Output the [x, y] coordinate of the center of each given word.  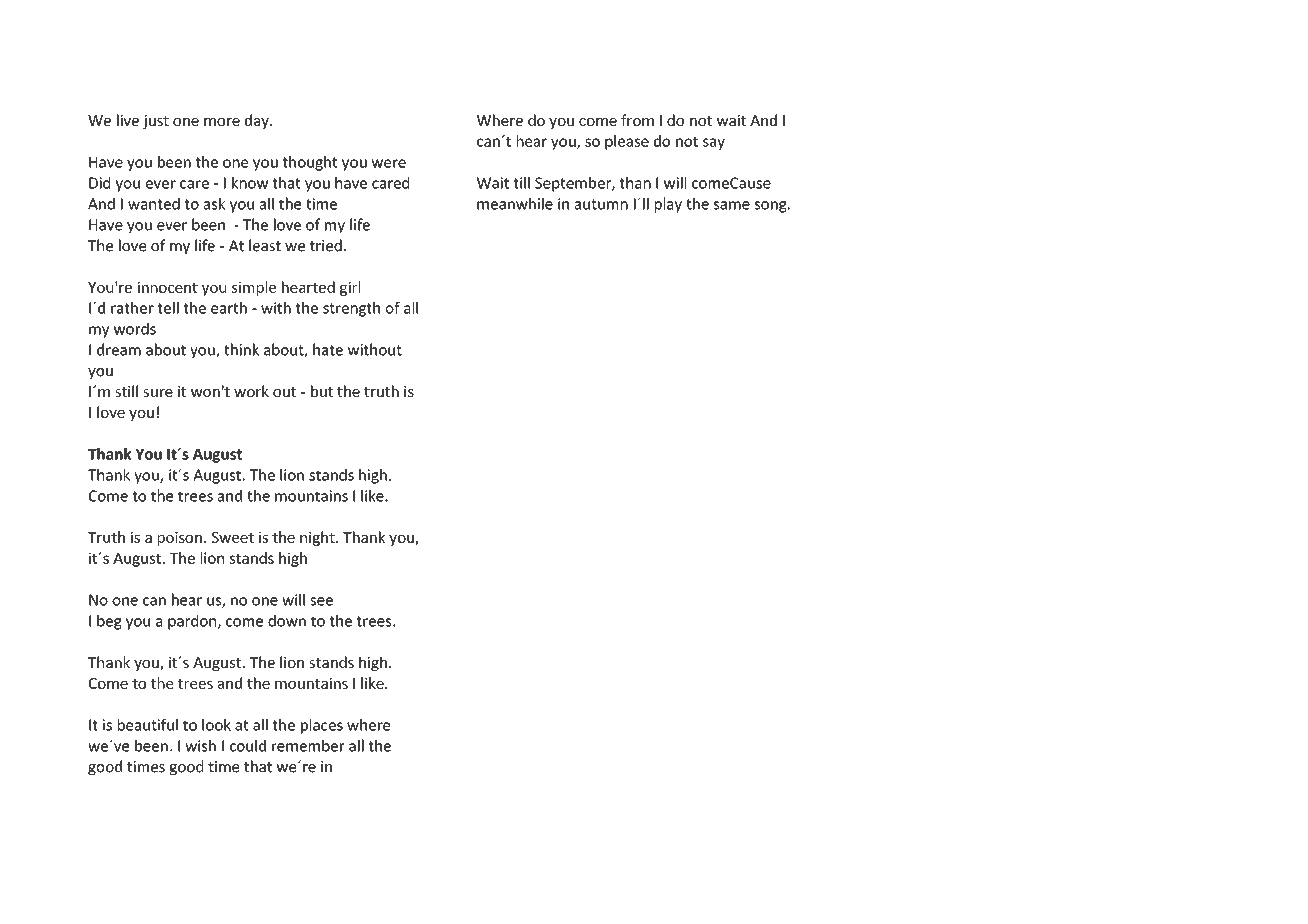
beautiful [148, 725]
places [322, 726]
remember [308, 745]
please [627, 142]
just [156, 122]
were [388, 163]
